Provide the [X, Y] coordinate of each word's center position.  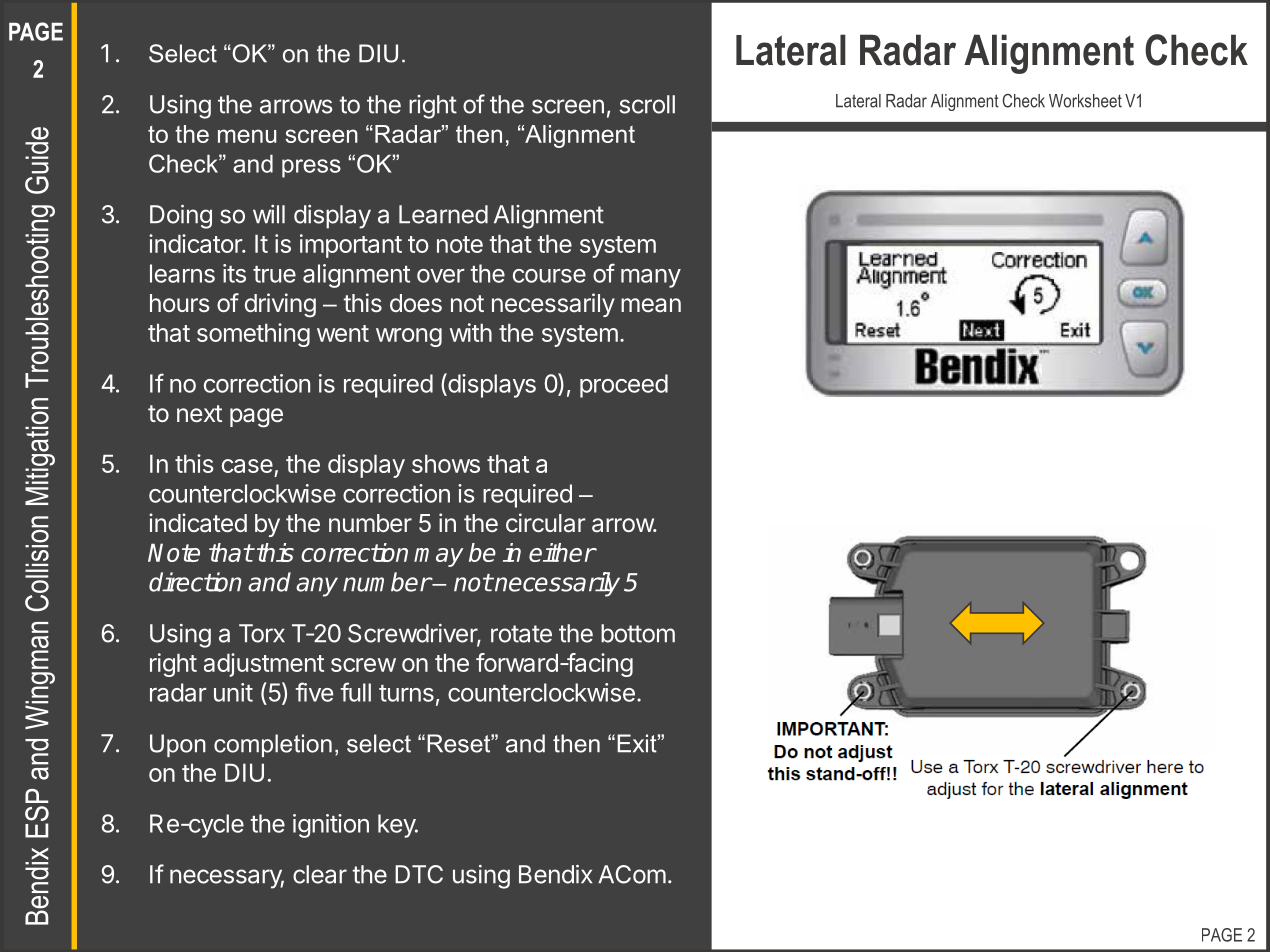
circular [546, 523]
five [314, 692]
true [274, 274]
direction [195, 582]
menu [247, 136]
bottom [638, 633]
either [562, 552]
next [199, 414]
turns [406, 693]
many [651, 278]
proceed [624, 386]
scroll [647, 104]
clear [320, 874]
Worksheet [1085, 101]
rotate [521, 634]
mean [651, 305]
